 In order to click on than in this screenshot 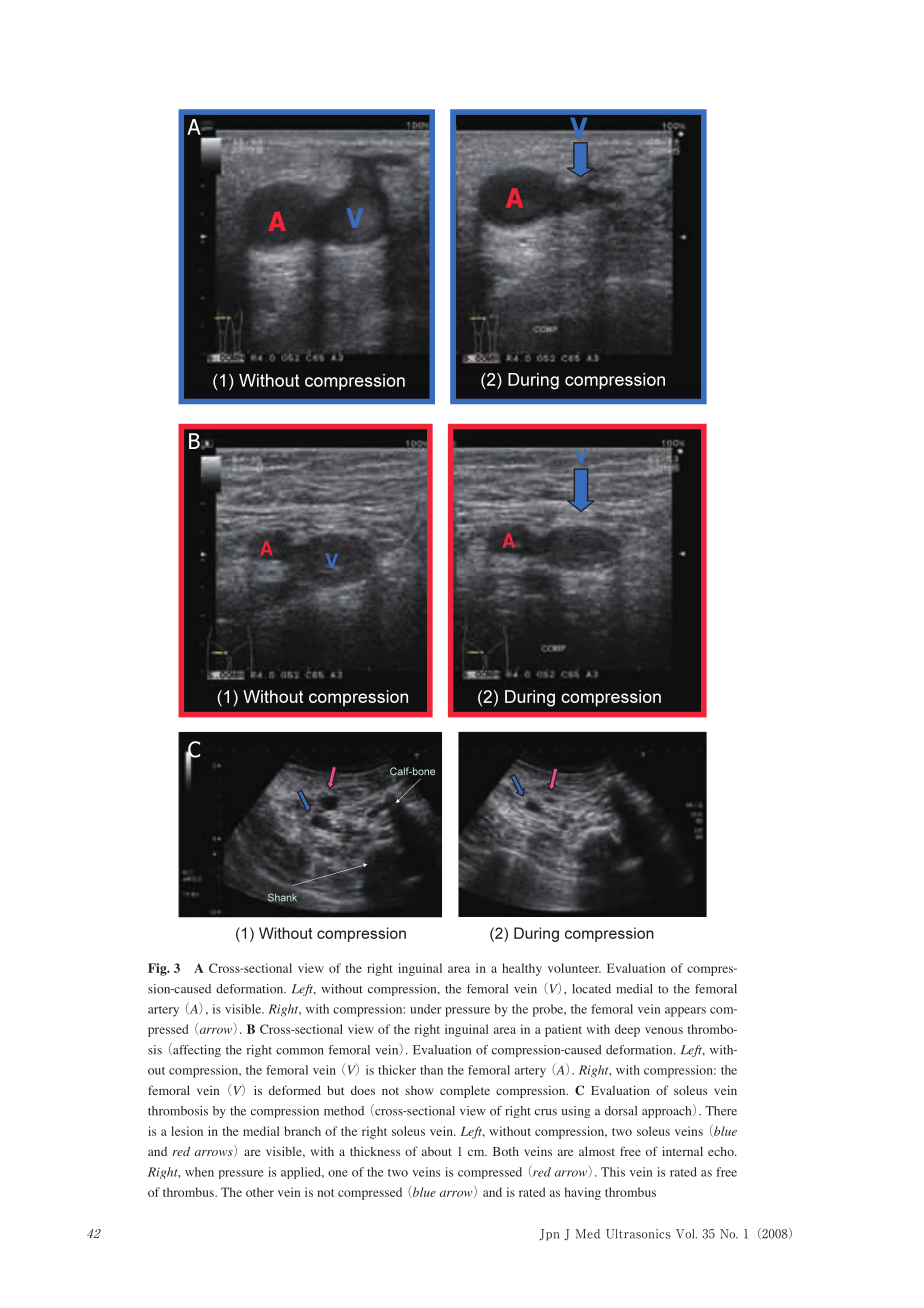, I will do `click(431, 1070)`.
